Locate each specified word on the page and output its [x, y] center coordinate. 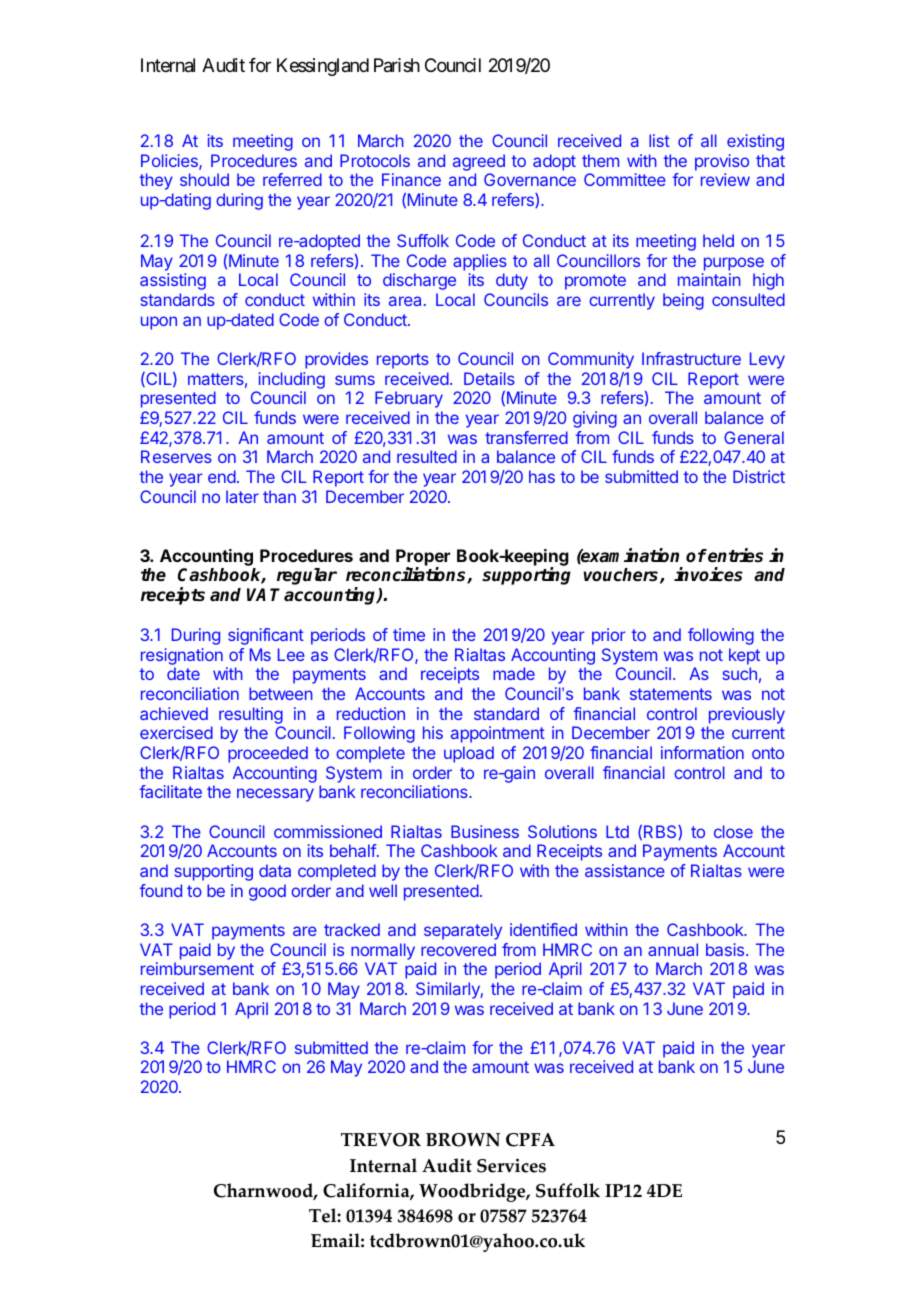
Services [511, 1165]
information [702, 752]
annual [673, 949]
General [754, 437]
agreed [479, 162]
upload [469, 754]
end [222, 476]
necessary [275, 795]
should [204, 179]
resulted [427, 456]
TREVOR [381, 1140]
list [659, 140]
